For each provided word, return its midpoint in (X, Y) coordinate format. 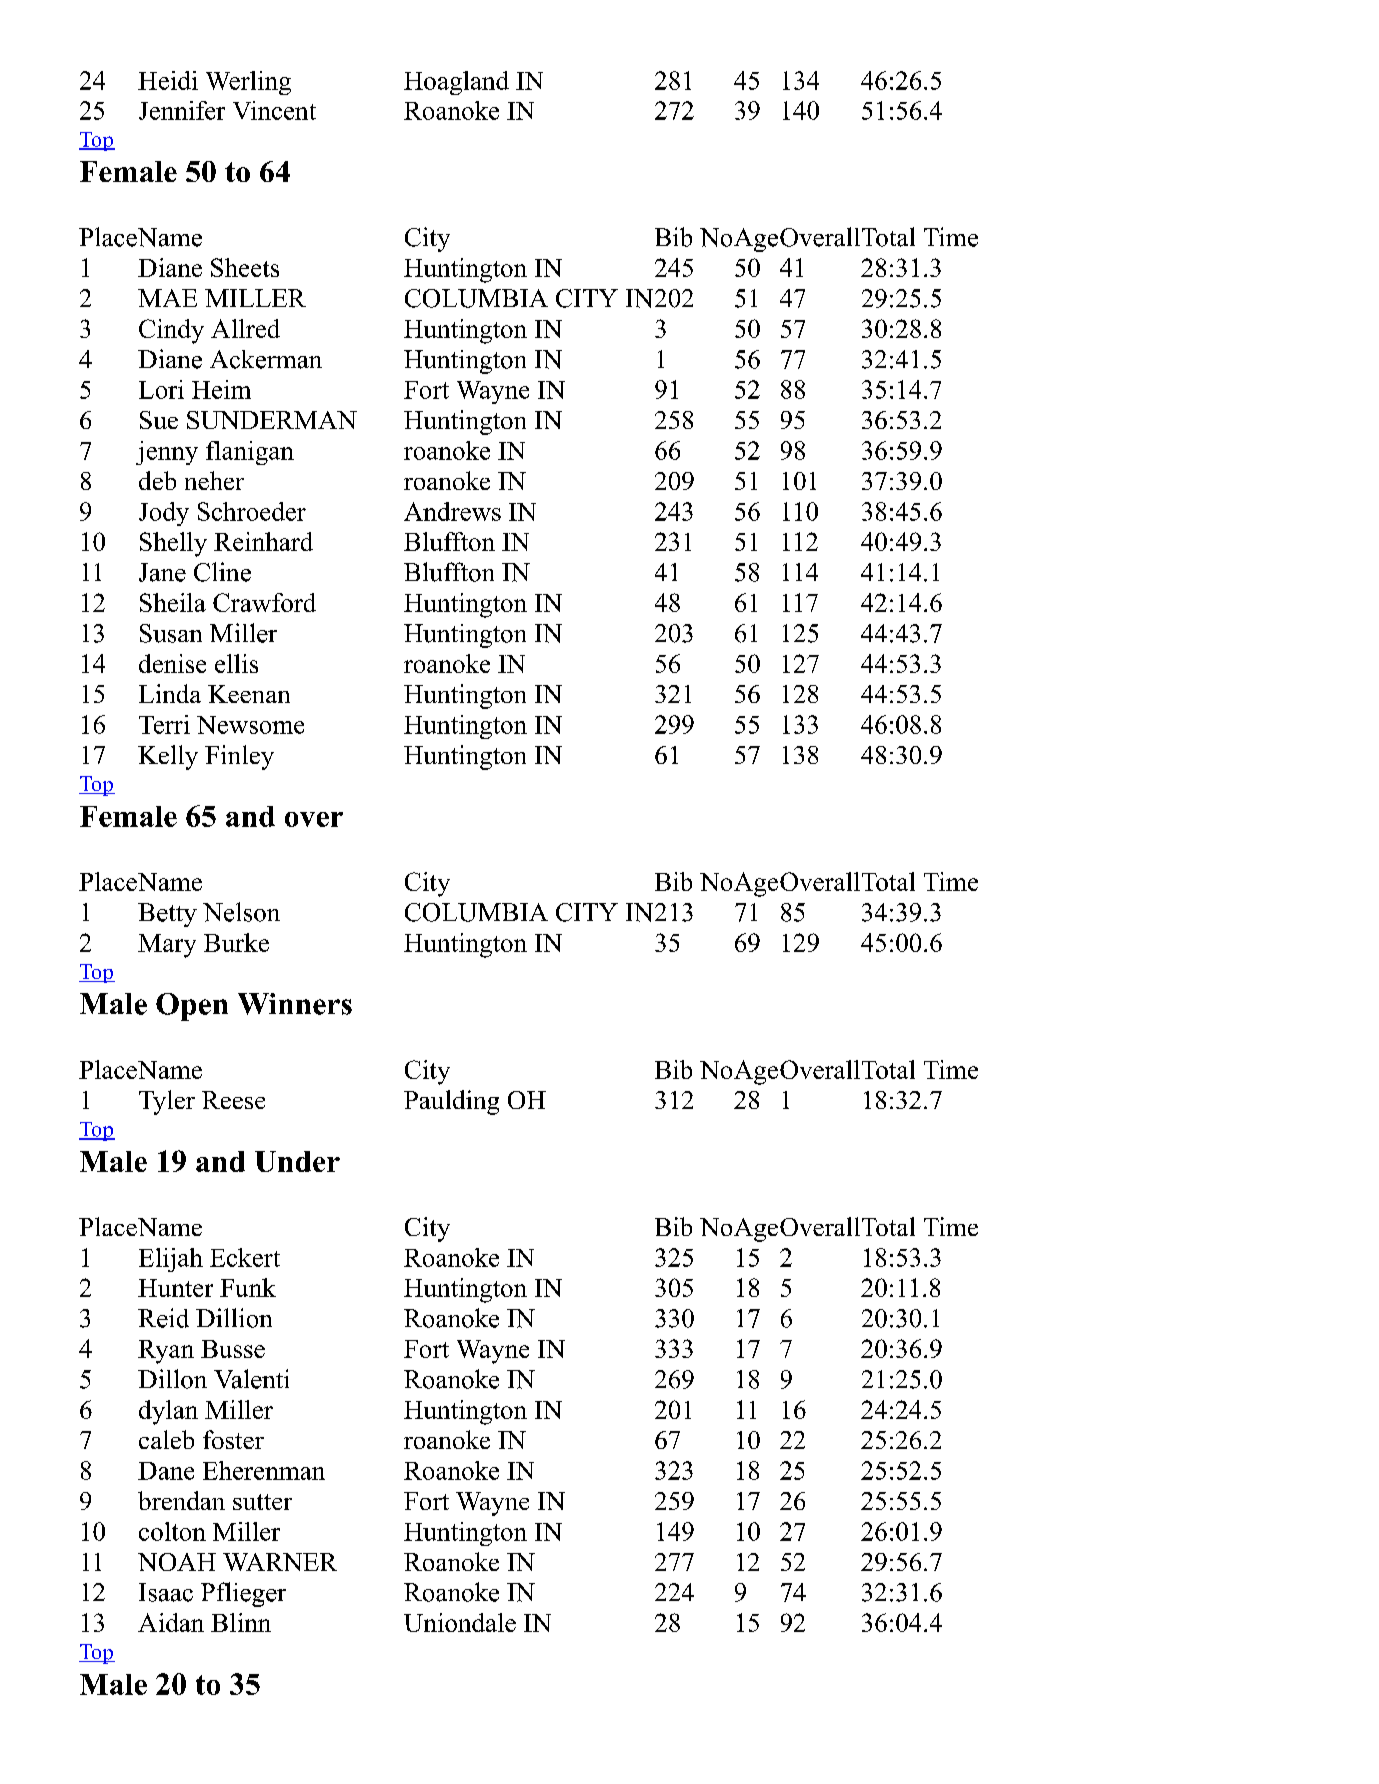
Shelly (173, 544)
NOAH (177, 1562)
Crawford (264, 602)
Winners (295, 1004)
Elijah (171, 1260)
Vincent (274, 110)
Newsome (250, 725)
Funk (248, 1287)
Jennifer (182, 110)
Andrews (452, 511)
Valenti (251, 1379)
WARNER (280, 1562)
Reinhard (263, 541)
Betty (167, 915)
